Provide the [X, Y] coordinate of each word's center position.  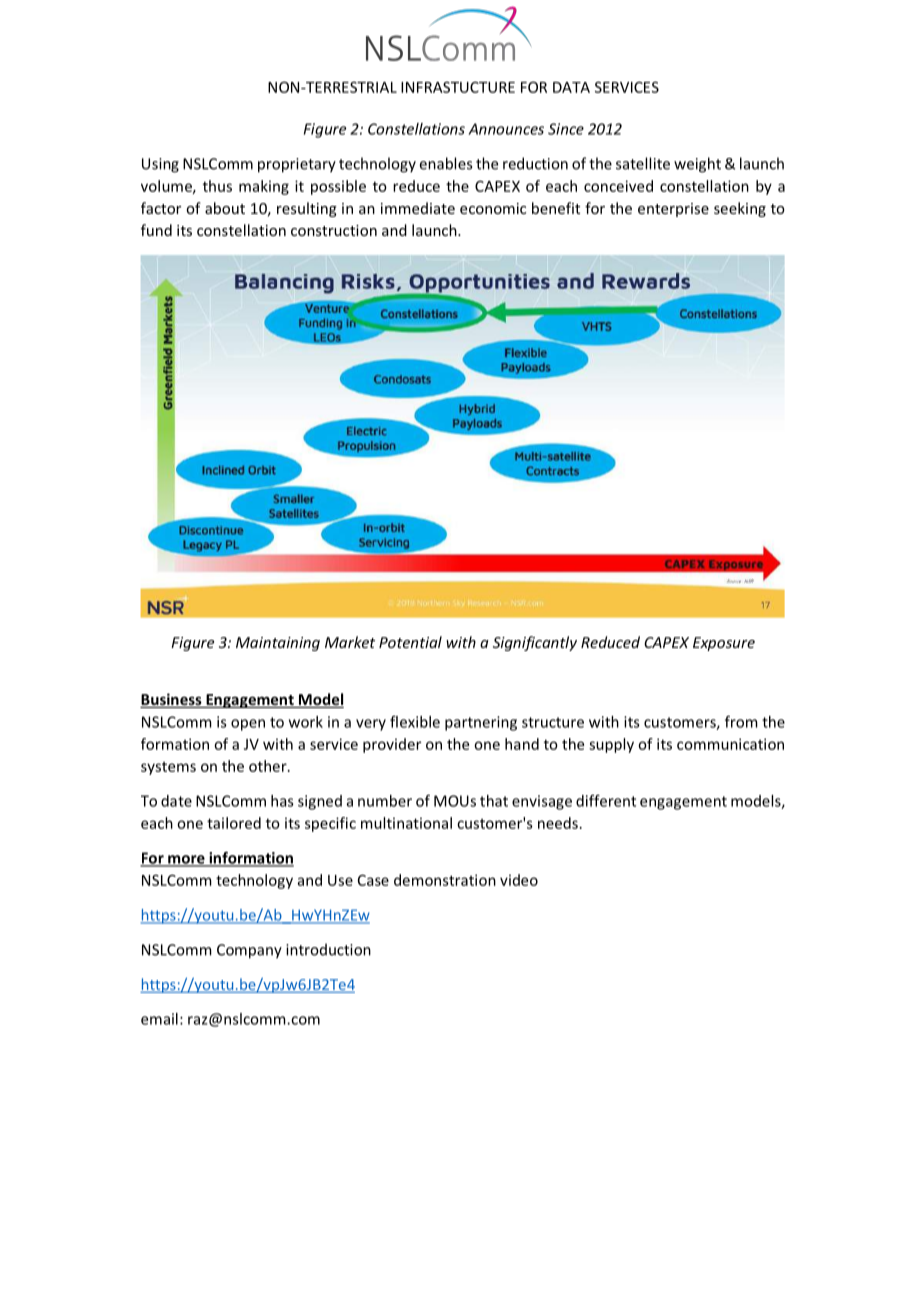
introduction [328, 949]
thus [217, 186]
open [248, 725]
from [741, 721]
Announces [506, 129]
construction [334, 230]
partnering [481, 723]
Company [249, 951]
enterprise [673, 210]
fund [156, 230]
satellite [643, 163]
